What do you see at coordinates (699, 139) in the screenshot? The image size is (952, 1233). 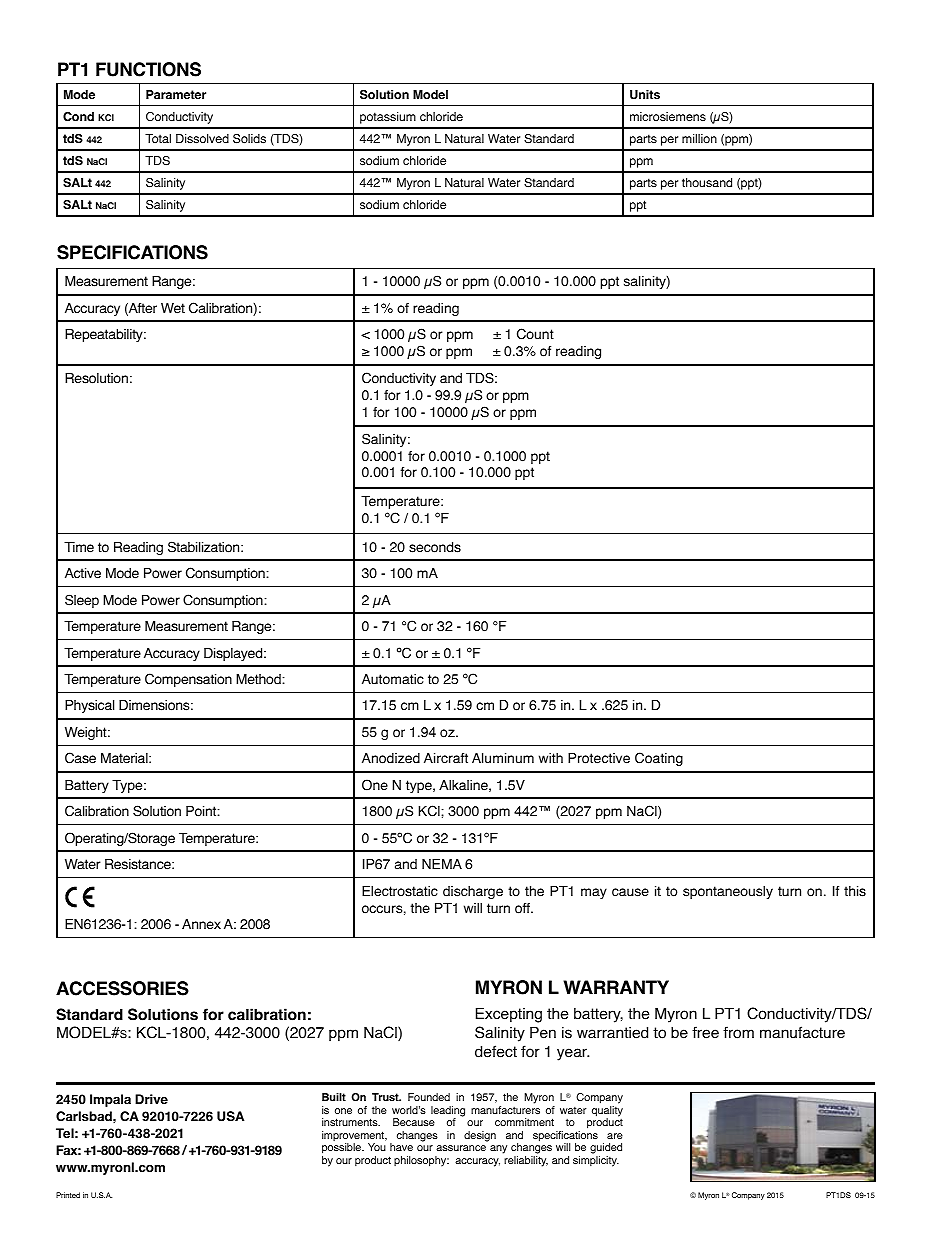 I see `million` at bounding box center [699, 139].
